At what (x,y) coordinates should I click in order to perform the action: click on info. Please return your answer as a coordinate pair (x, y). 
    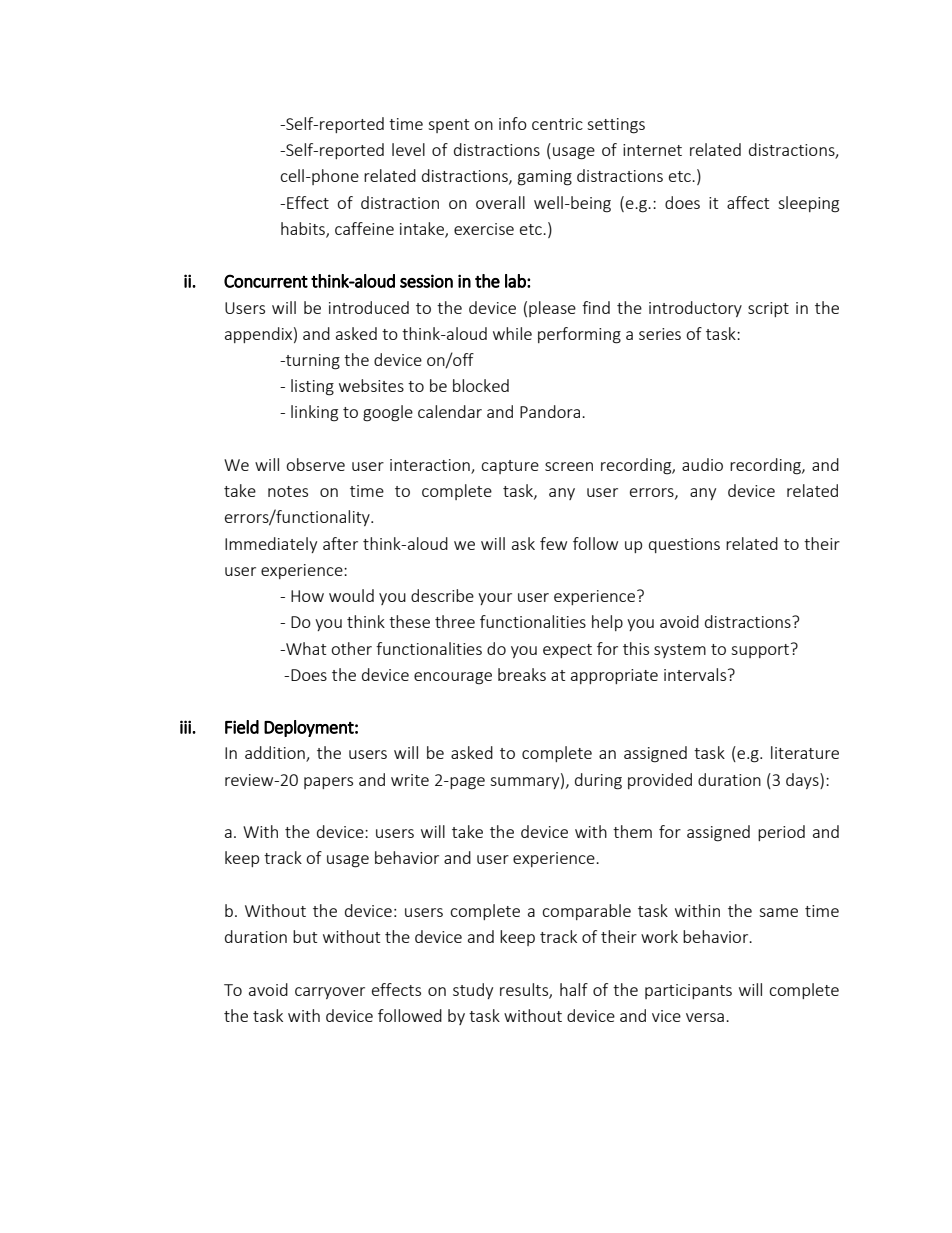
    Looking at the image, I should click on (513, 123).
